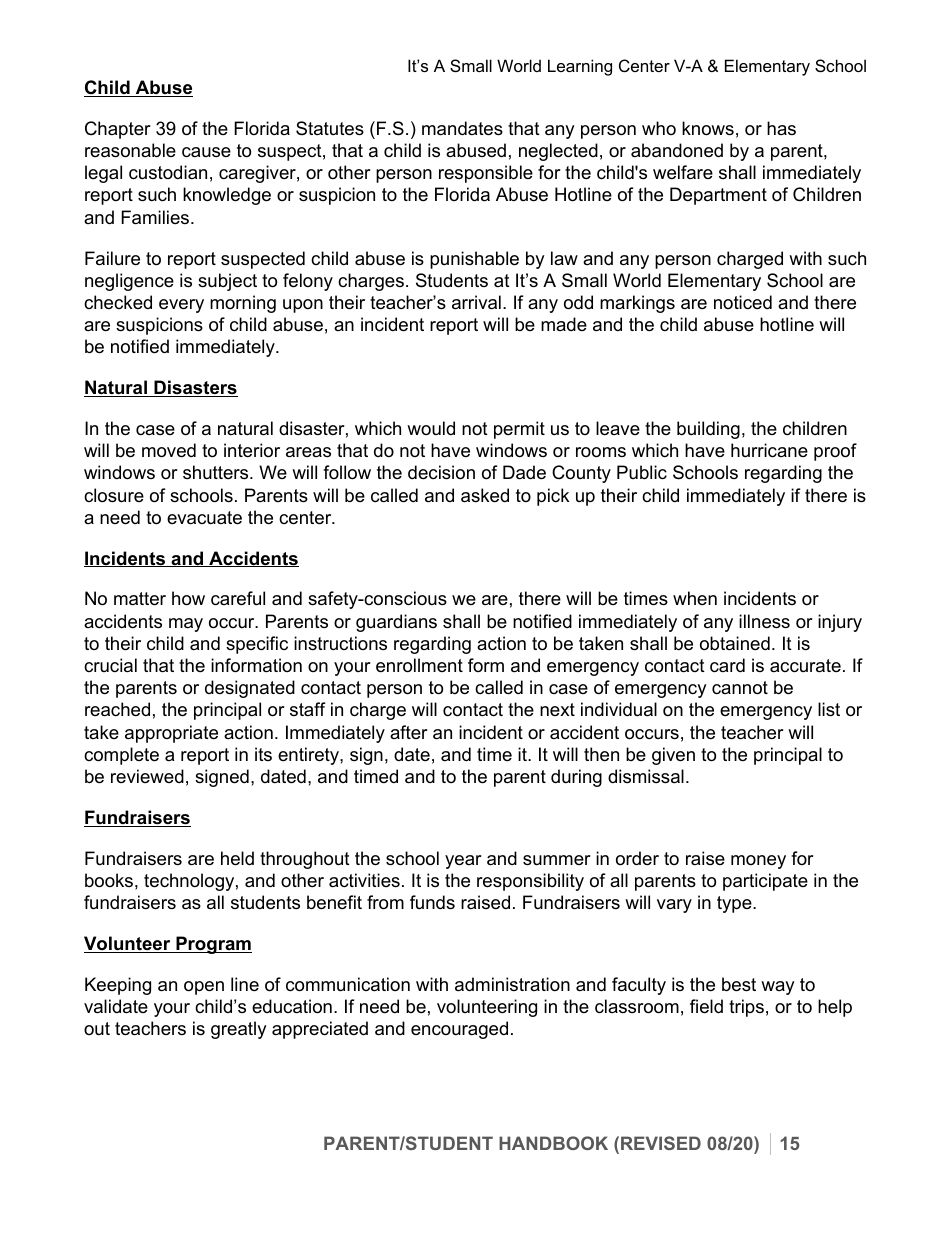 This screenshot has width=952, height=1233. I want to click on after, so click(409, 732).
